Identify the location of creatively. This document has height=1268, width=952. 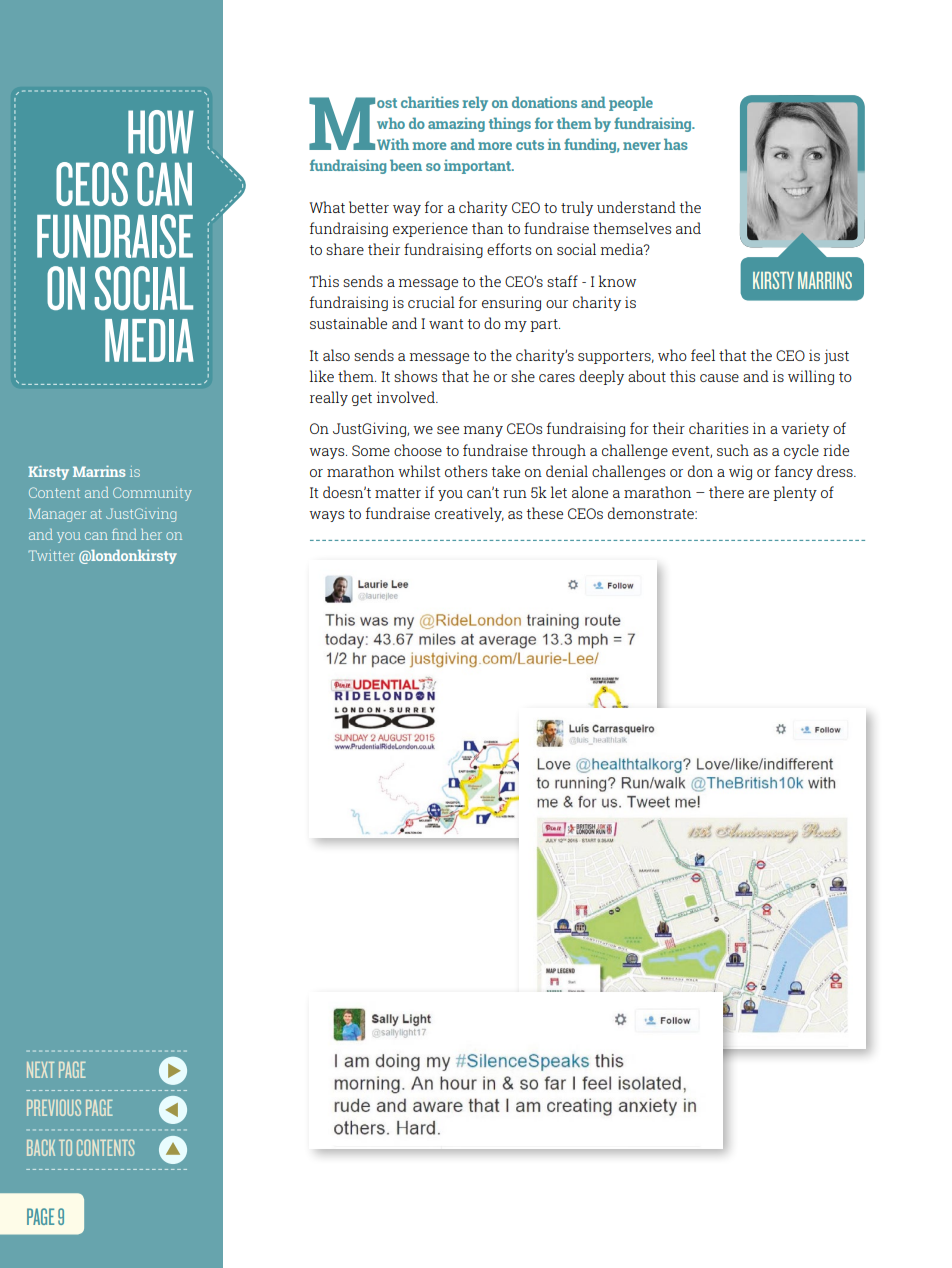
(469, 514).
